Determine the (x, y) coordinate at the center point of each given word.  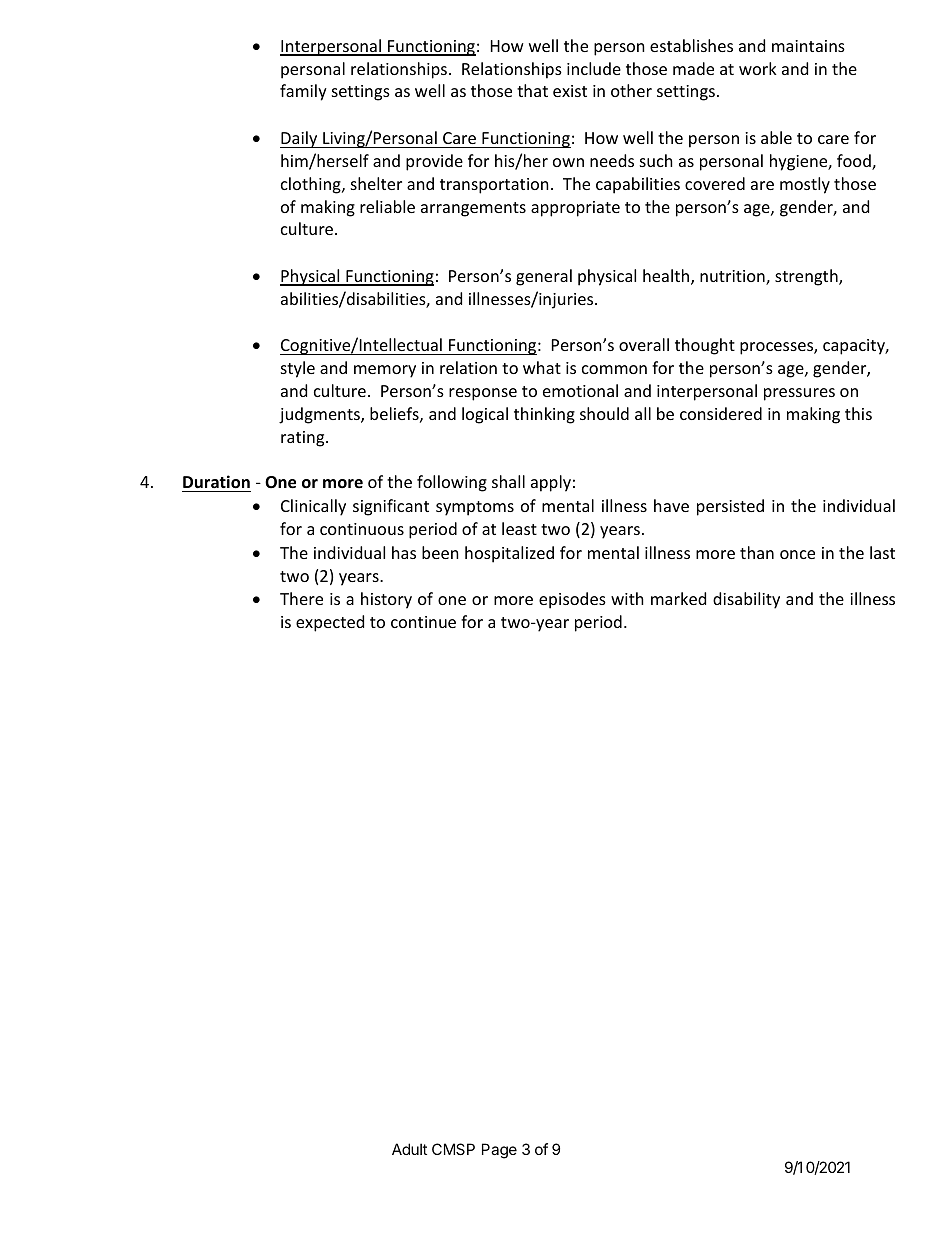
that (532, 90)
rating (304, 439)
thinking (544, 415)
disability (746, 600)
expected (330, 623)
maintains (808, 46)
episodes (572, 600)
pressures (799, 394)
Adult (409, 1149)
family (303, 92)
